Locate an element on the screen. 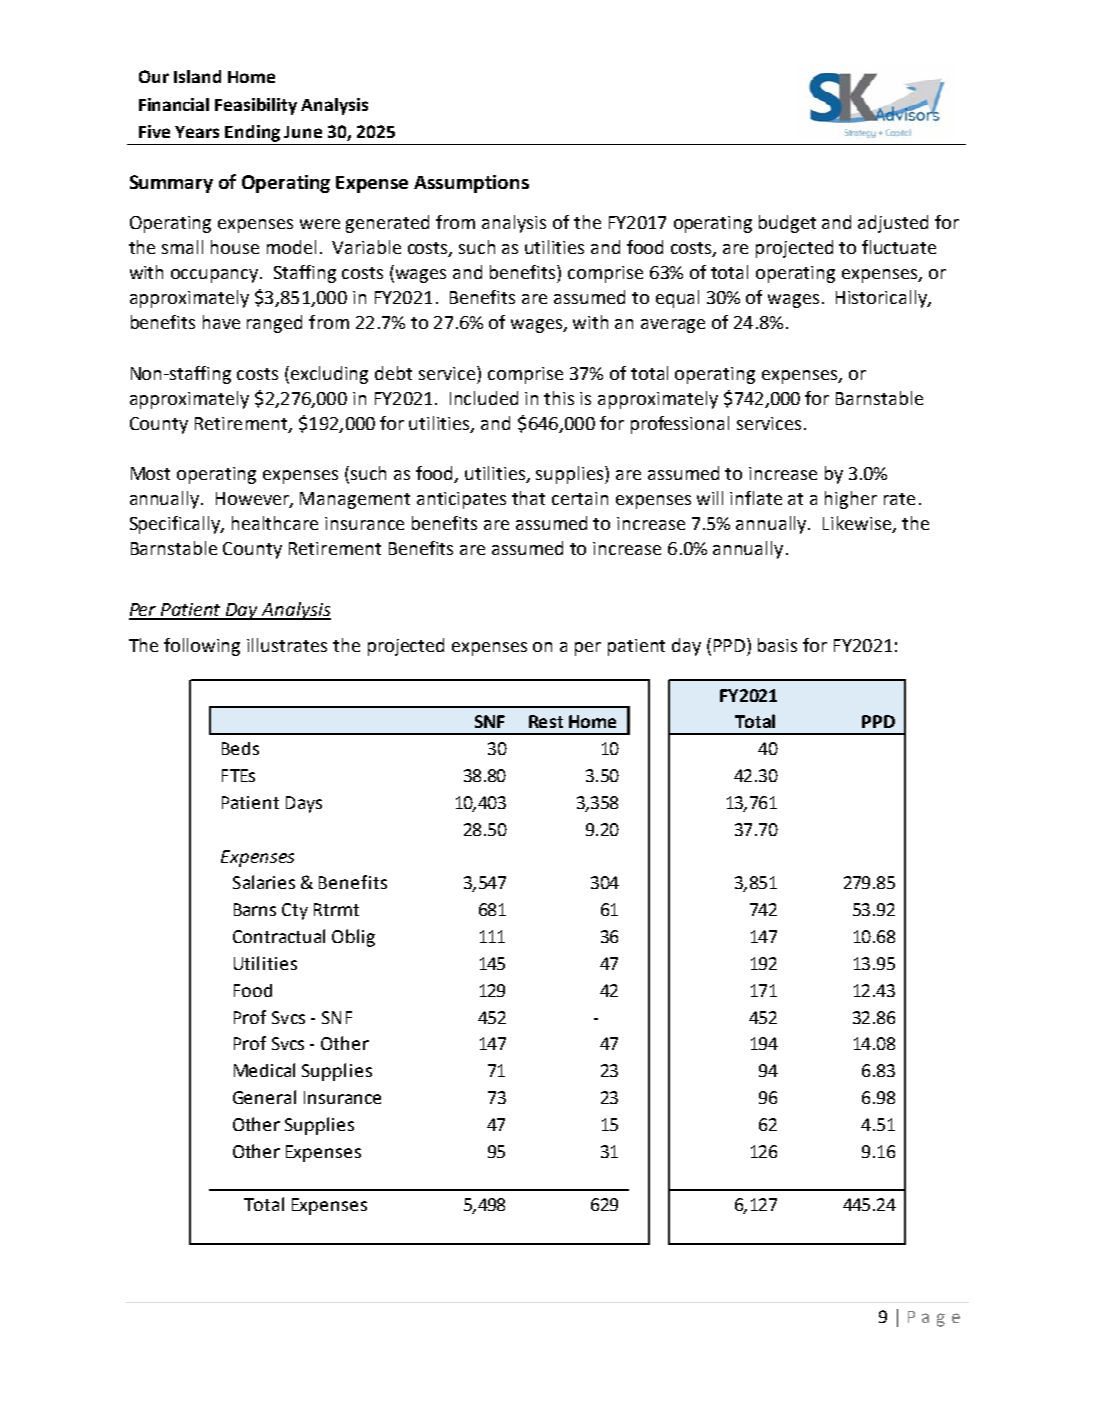 The width and height of the screenshot is (1095, 1417). basis is located at coordinates (777, 645).
